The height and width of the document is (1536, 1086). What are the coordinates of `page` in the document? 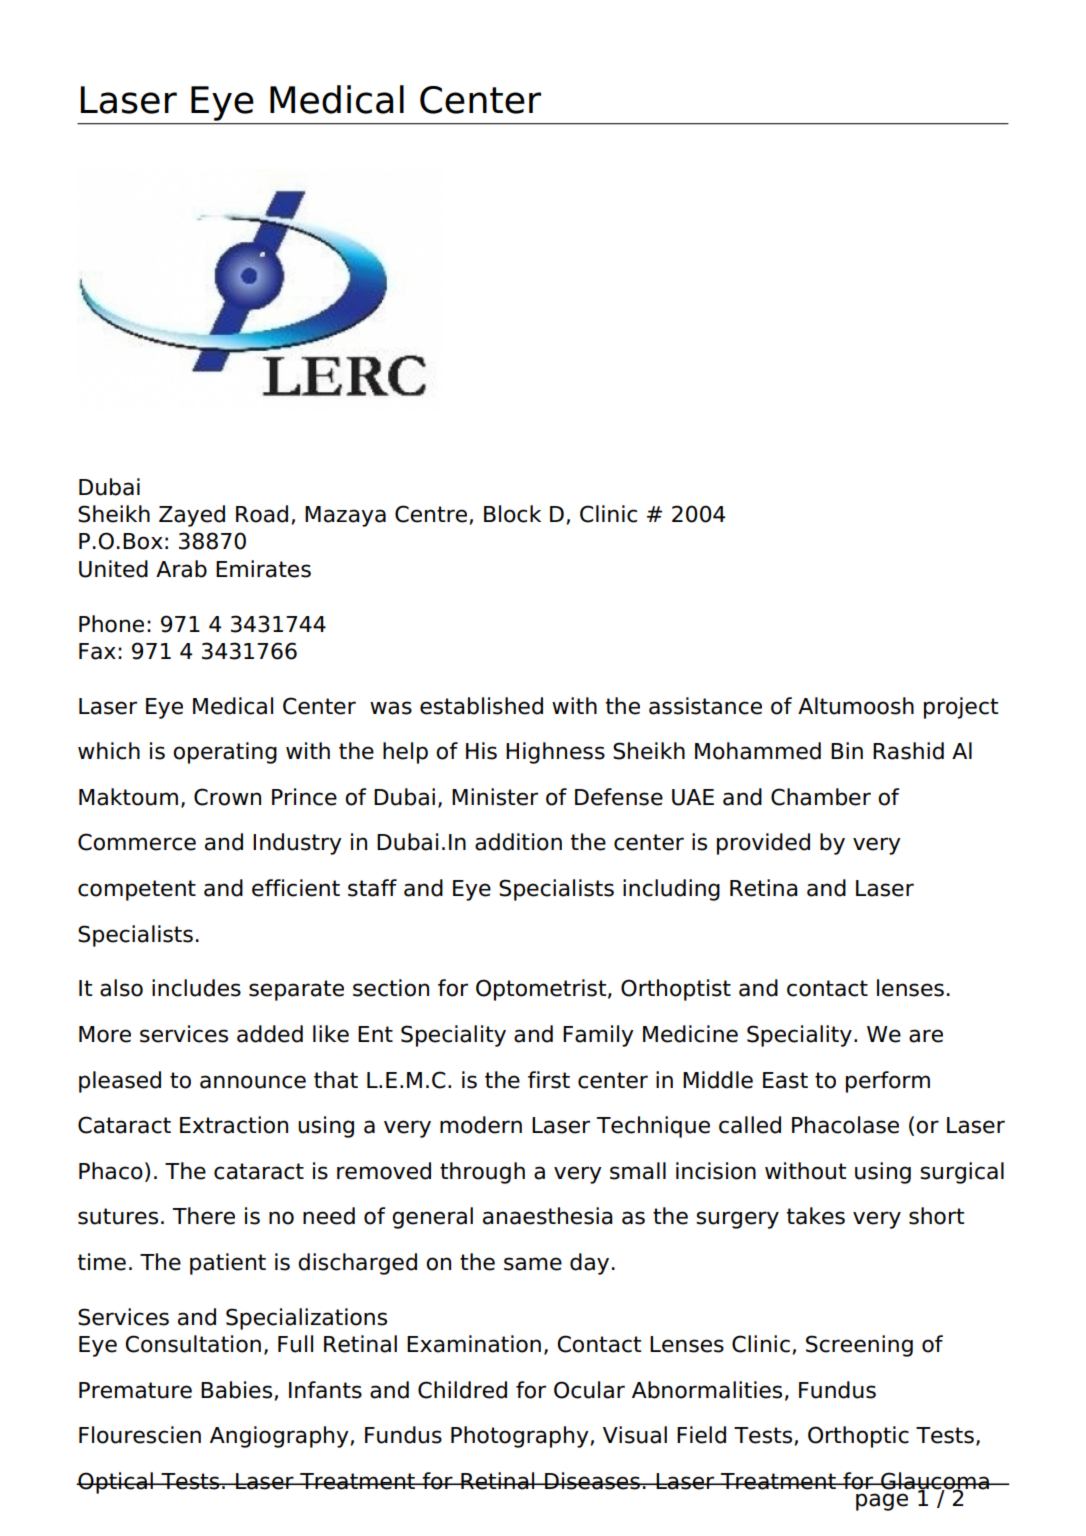 It's located at (882, 1502).
